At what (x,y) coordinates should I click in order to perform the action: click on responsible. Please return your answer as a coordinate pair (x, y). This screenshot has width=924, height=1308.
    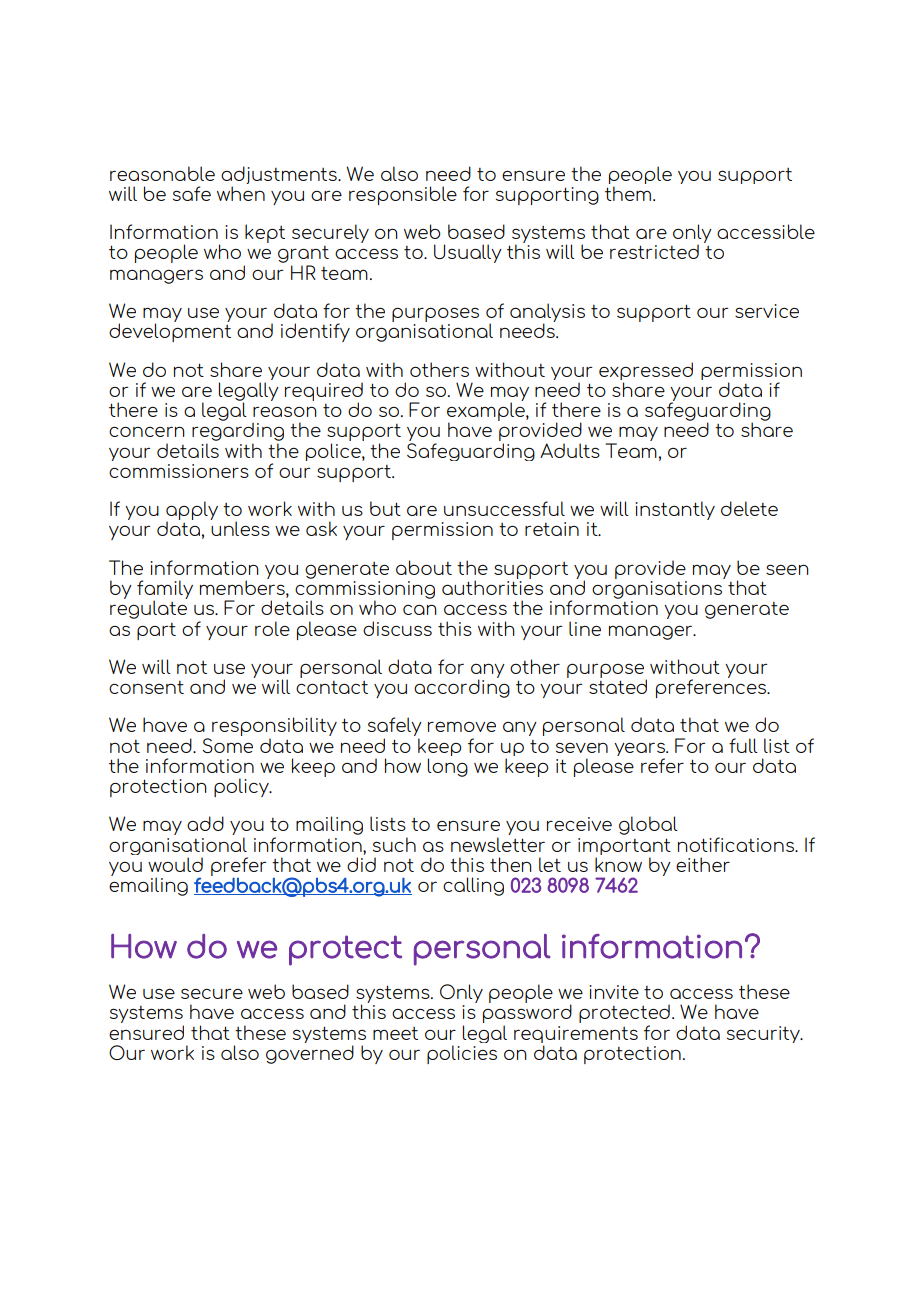
    Looking at the image, I should click on (403, 195).
